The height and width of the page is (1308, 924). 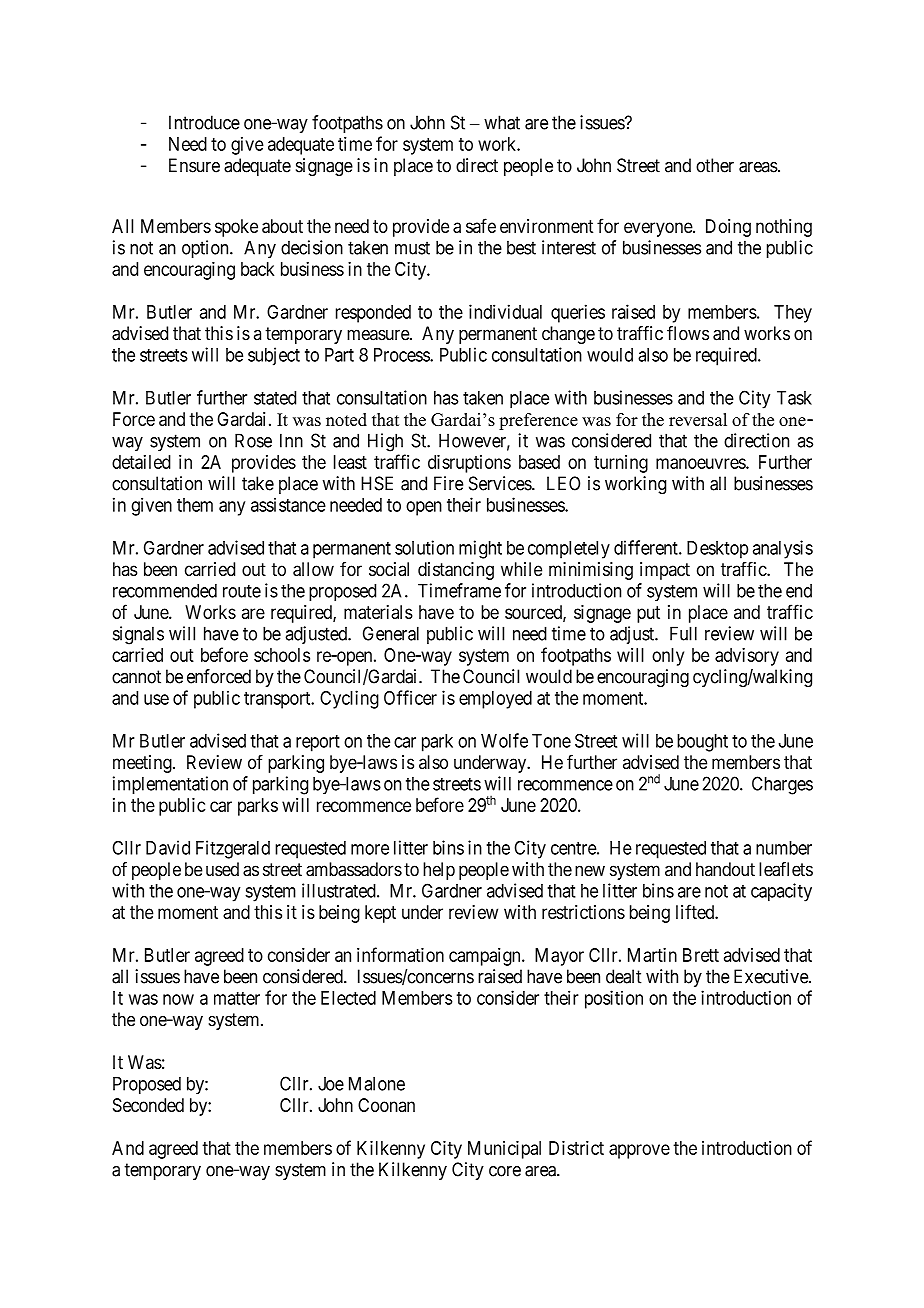 What do you see at coordinates (148, 1105) in the page?
I see `Seconded` at bounding box center [148, 1105].
